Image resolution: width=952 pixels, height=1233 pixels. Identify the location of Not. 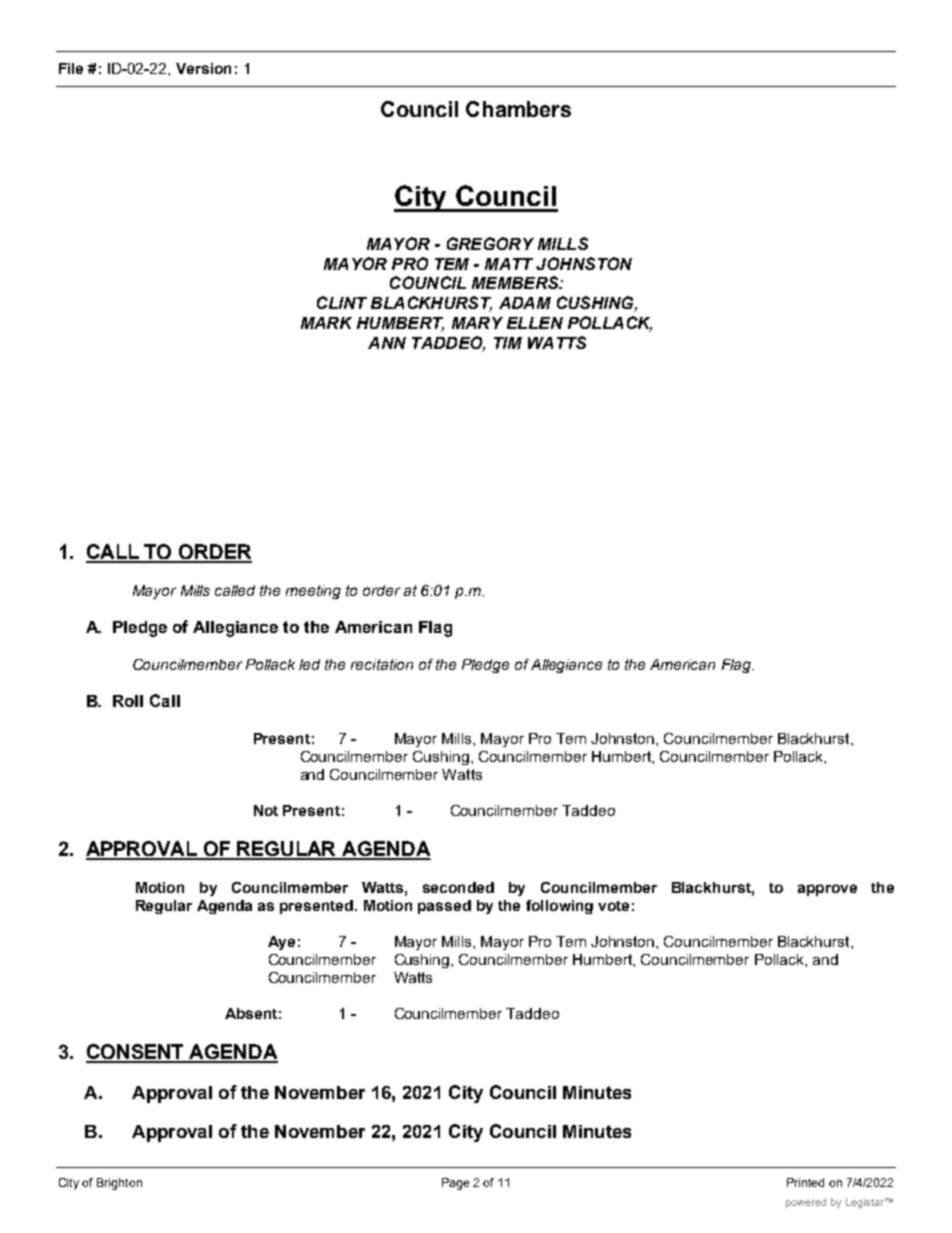
(266, 810).
